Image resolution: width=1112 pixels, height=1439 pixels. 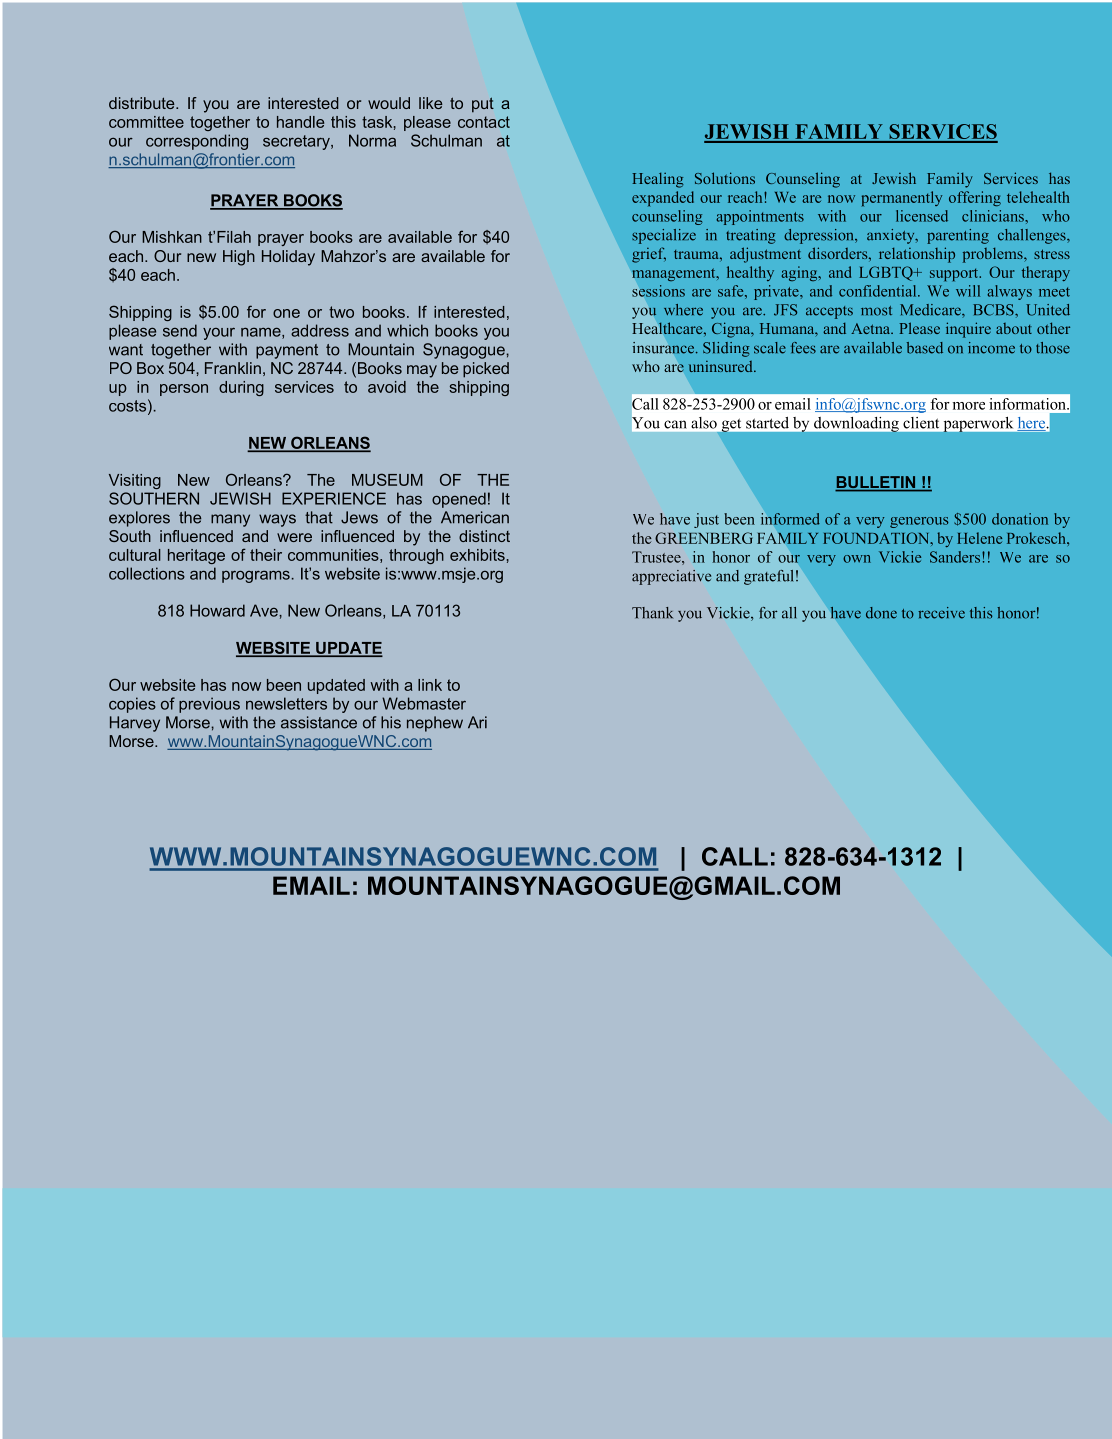 I want to click on your, so click(x=219, y=334).
